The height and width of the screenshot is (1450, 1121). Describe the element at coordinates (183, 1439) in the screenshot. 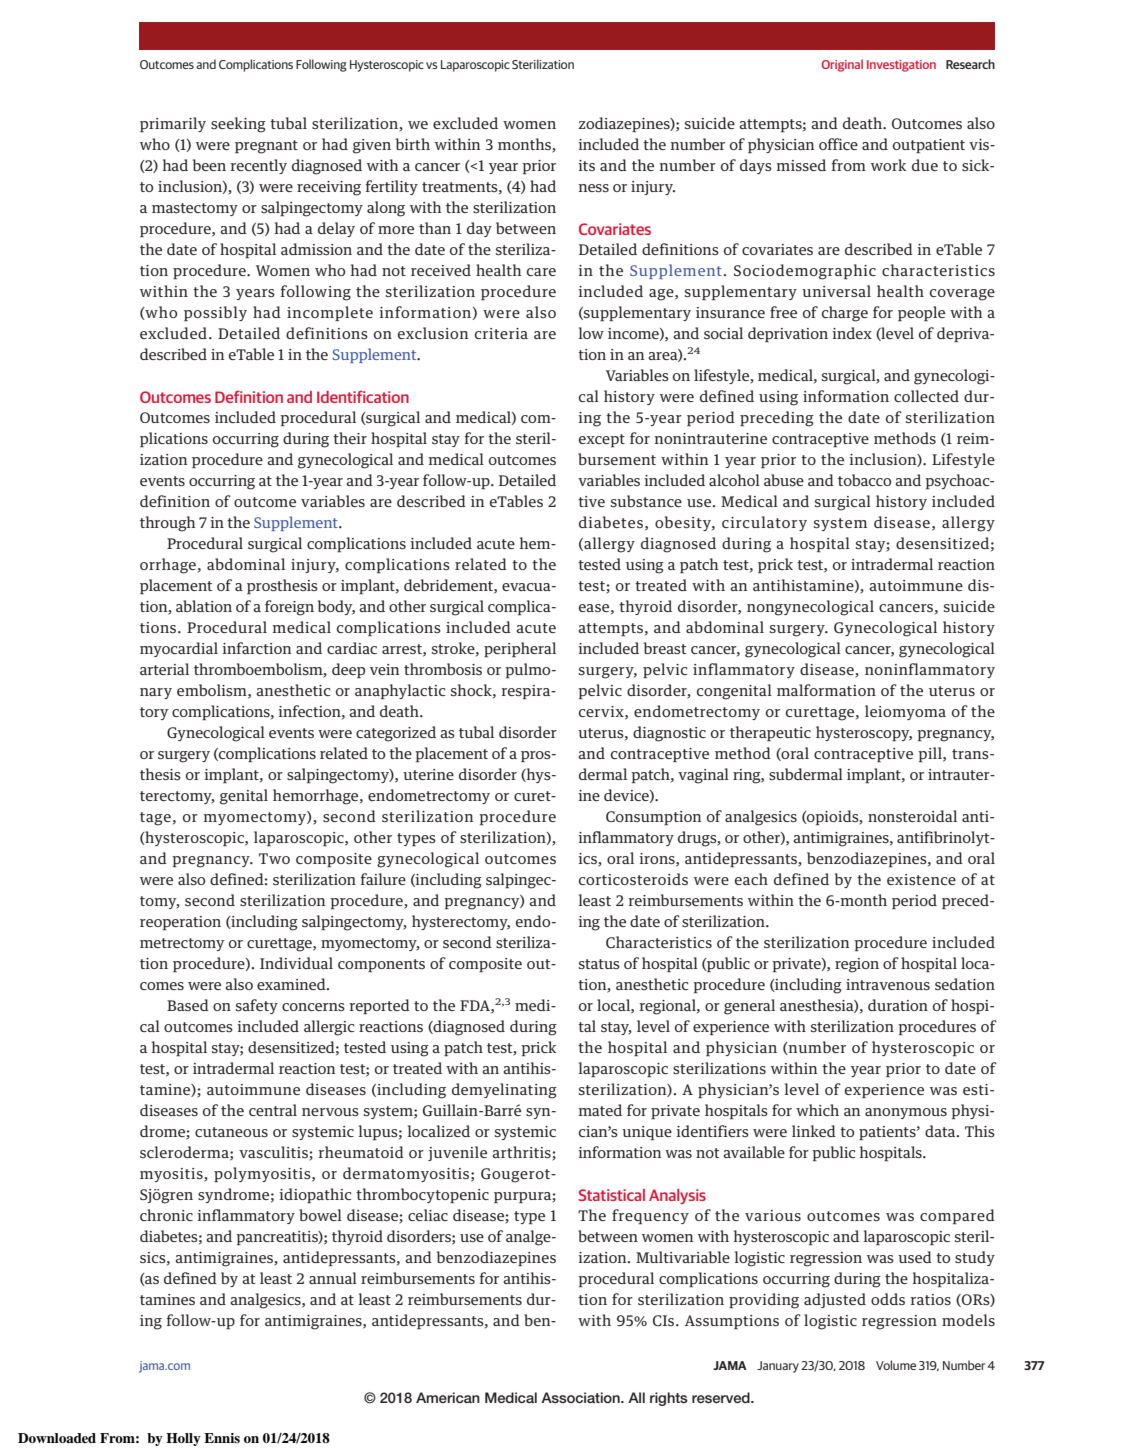

I see `Holly` at that location.
